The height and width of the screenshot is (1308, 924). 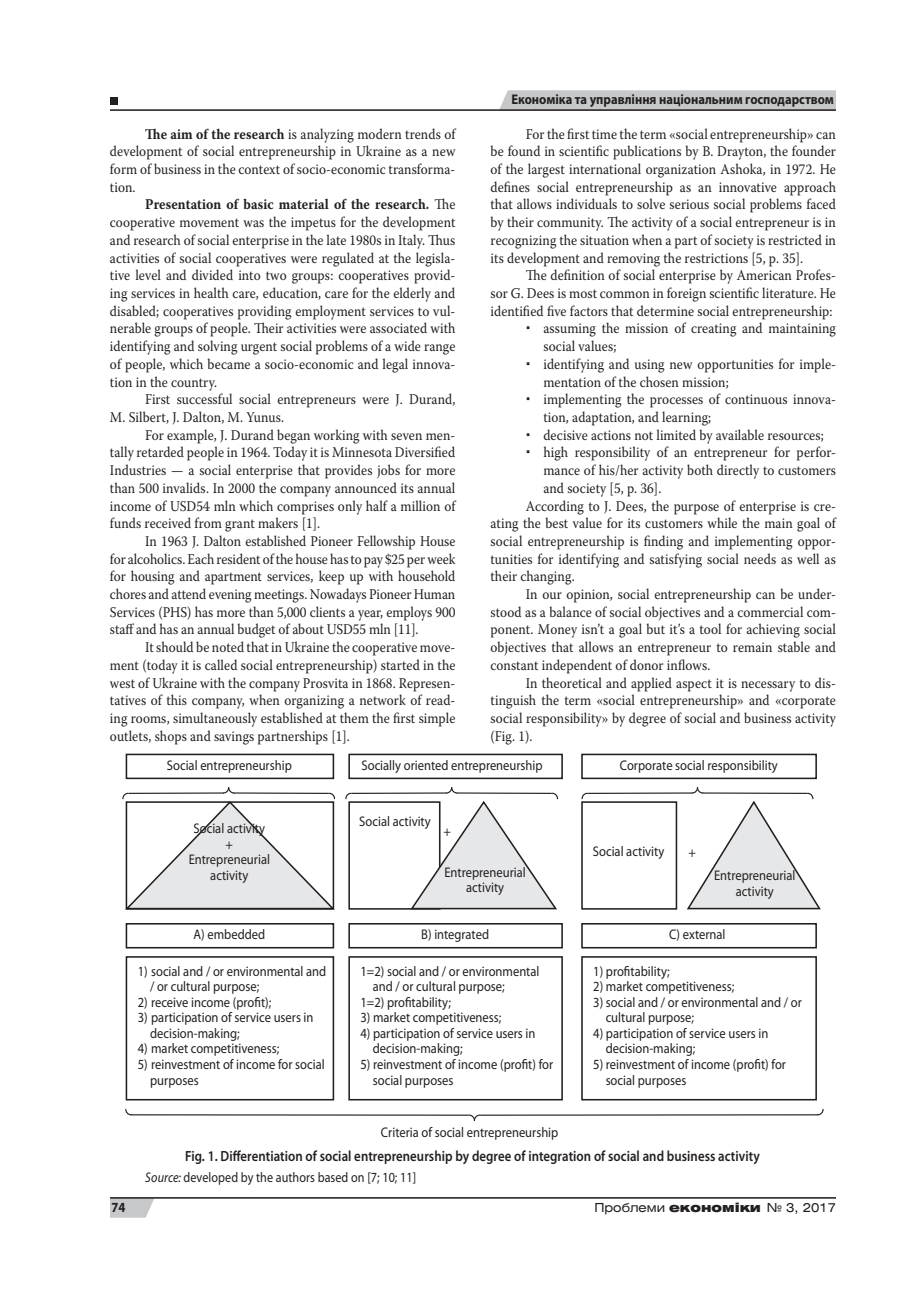 I want to click on tool, so click(x=710, y=628).
